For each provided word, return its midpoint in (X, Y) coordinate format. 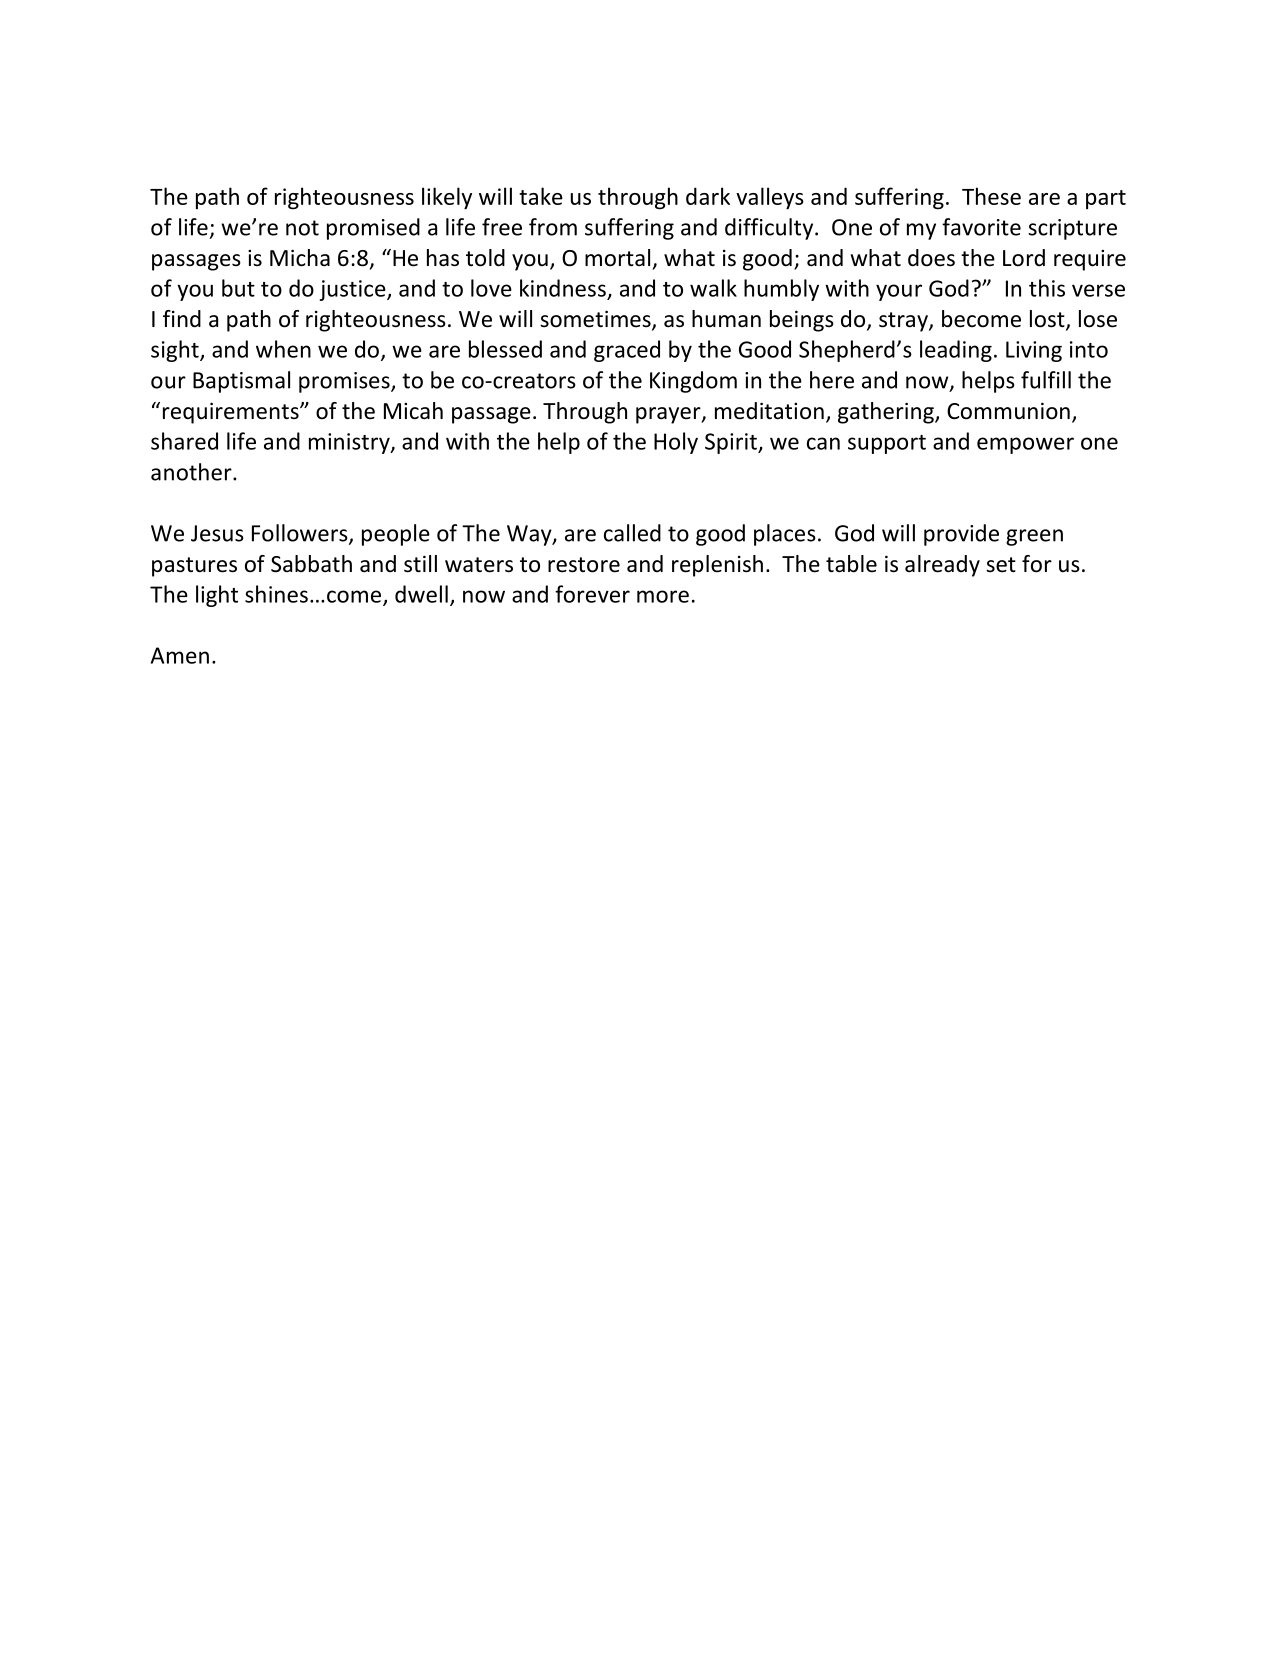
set (1001, 565)
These (991, 196)
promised (373, 229)
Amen (180, 655)
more (663, 596)
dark (708, 196)
